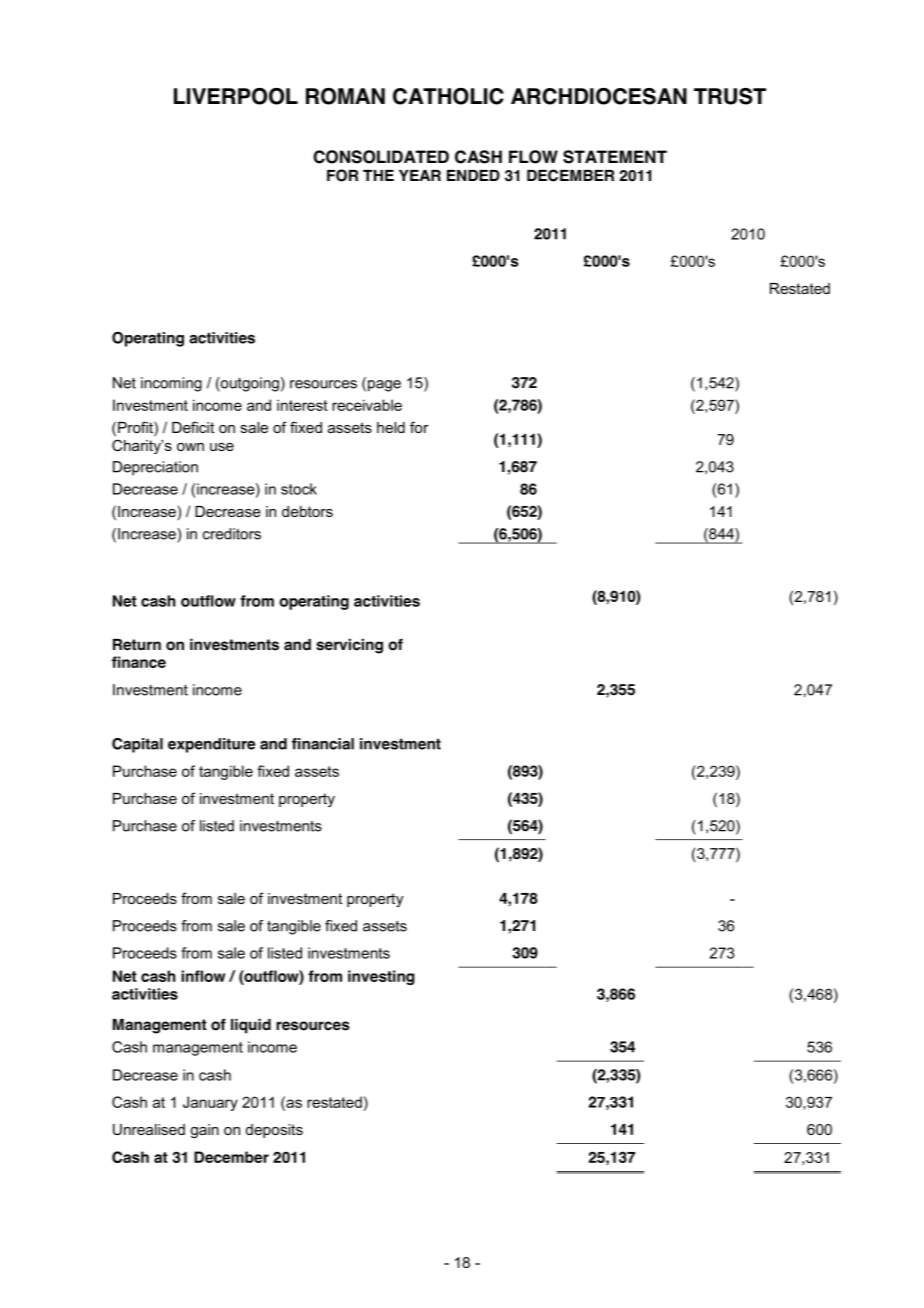 The image size is (924, 1308). I want to click on CATHOLIC, so click(448, 96).
